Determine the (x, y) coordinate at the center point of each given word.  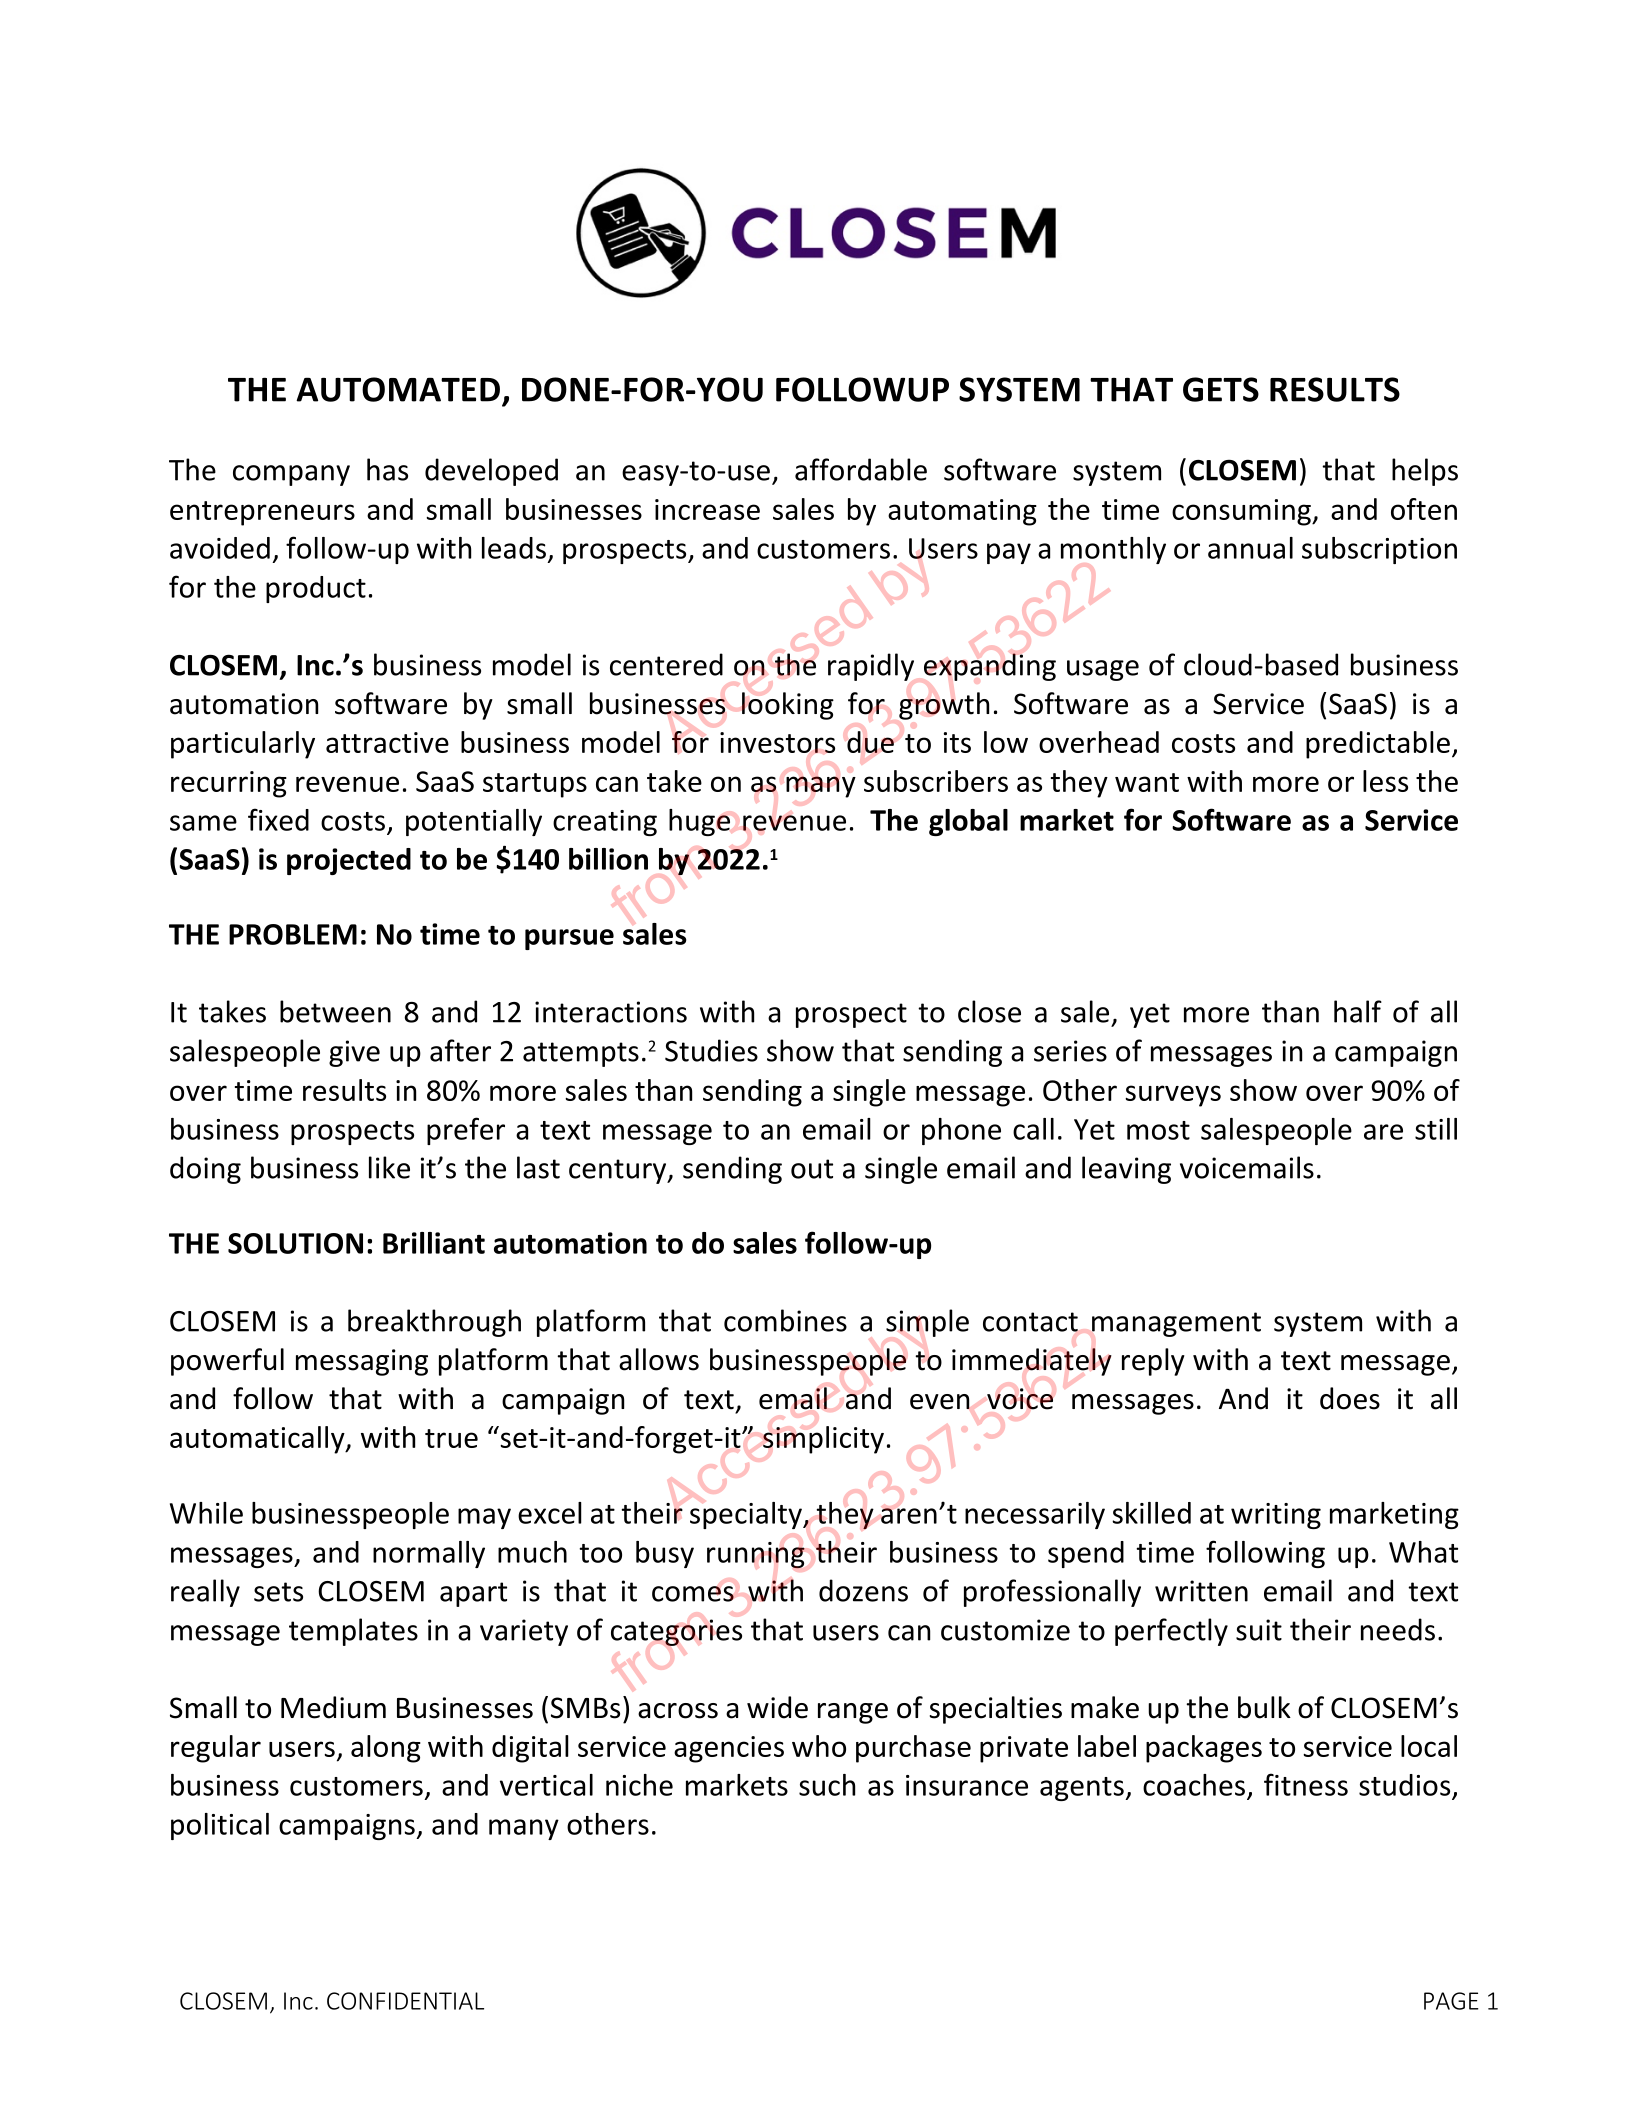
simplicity (823, 1440)
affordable (861, 469)
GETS (1221, 389)
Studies (711, 1050)
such (827, 1785)
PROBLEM (293, 934)
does (1350, 1398)
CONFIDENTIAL (405, 2001)
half (1358, 1011)
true (451, 1438)
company (291, 475)
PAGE (1451, 2001)
